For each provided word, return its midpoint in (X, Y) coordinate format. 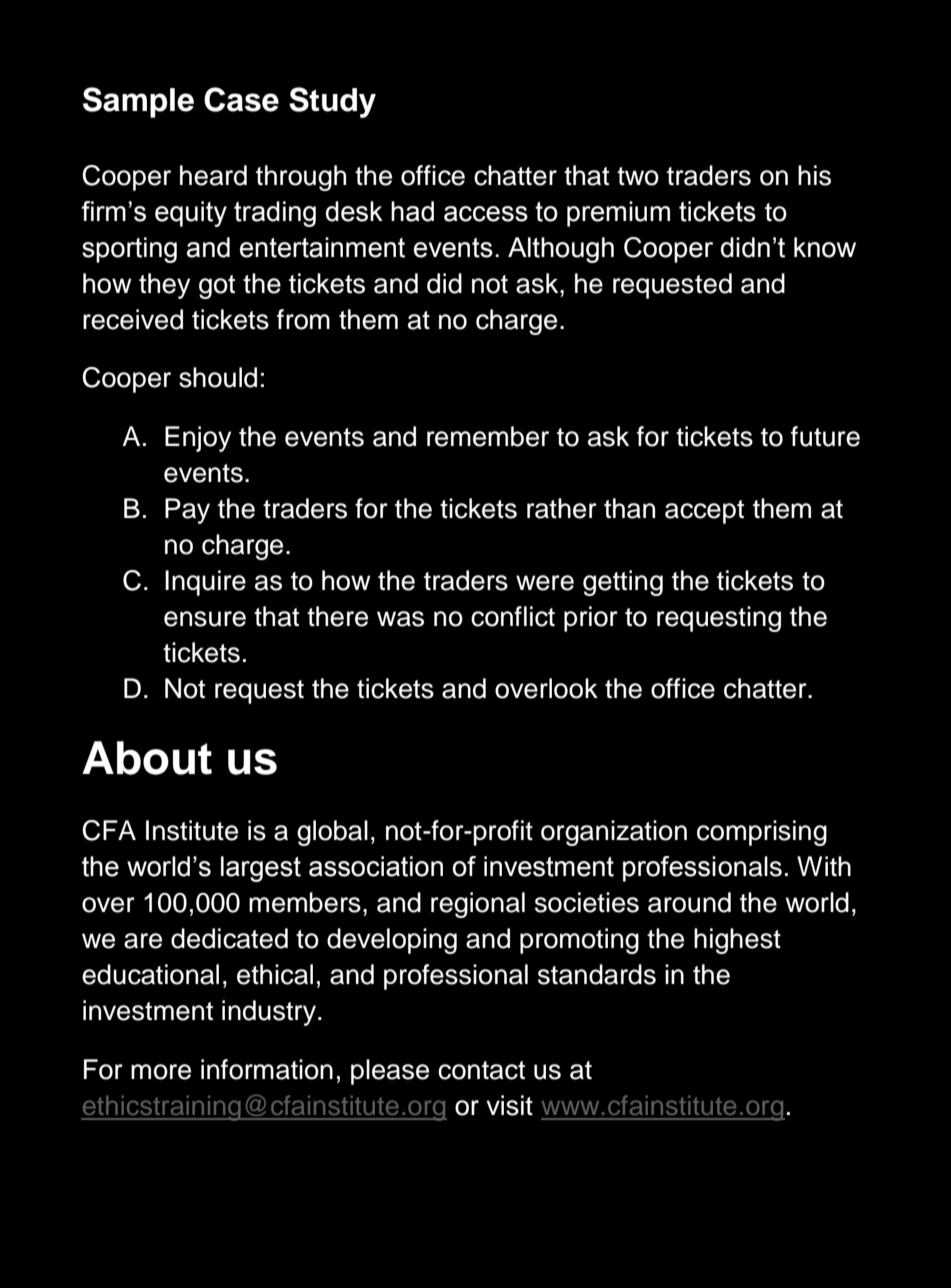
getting (623, 583)
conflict (513, 616)
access (486, 214)
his (814, 175)
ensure (205, 619)
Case (241, 99)
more (161, 1072)
